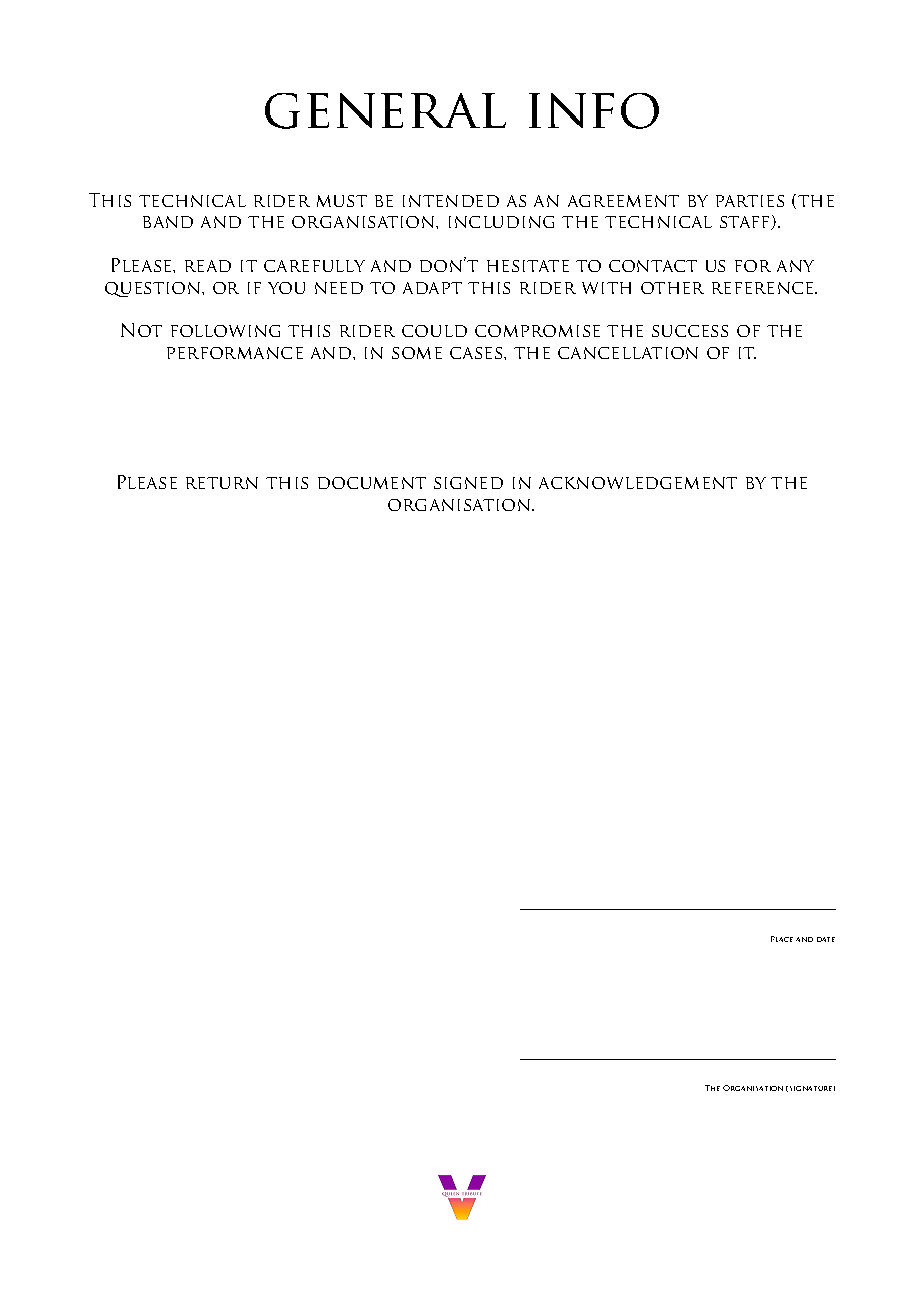 The width and height of the screenshot is (924, 1308). Describe the element at coordinates (468, 483) in the screenshot. I see `signed` at that location.
